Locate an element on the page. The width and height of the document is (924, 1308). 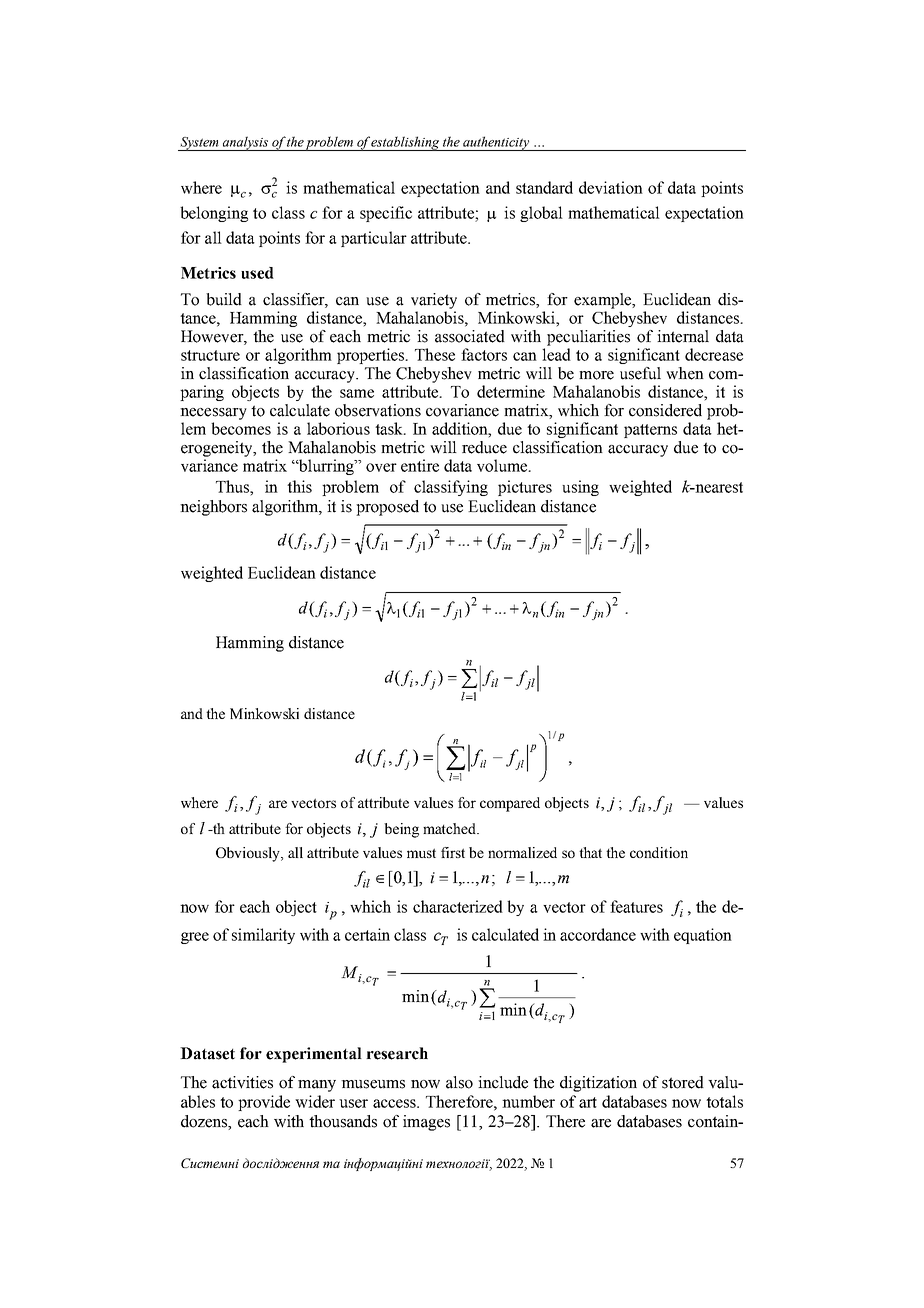
authenticity is located at coordinates (496, 143).
